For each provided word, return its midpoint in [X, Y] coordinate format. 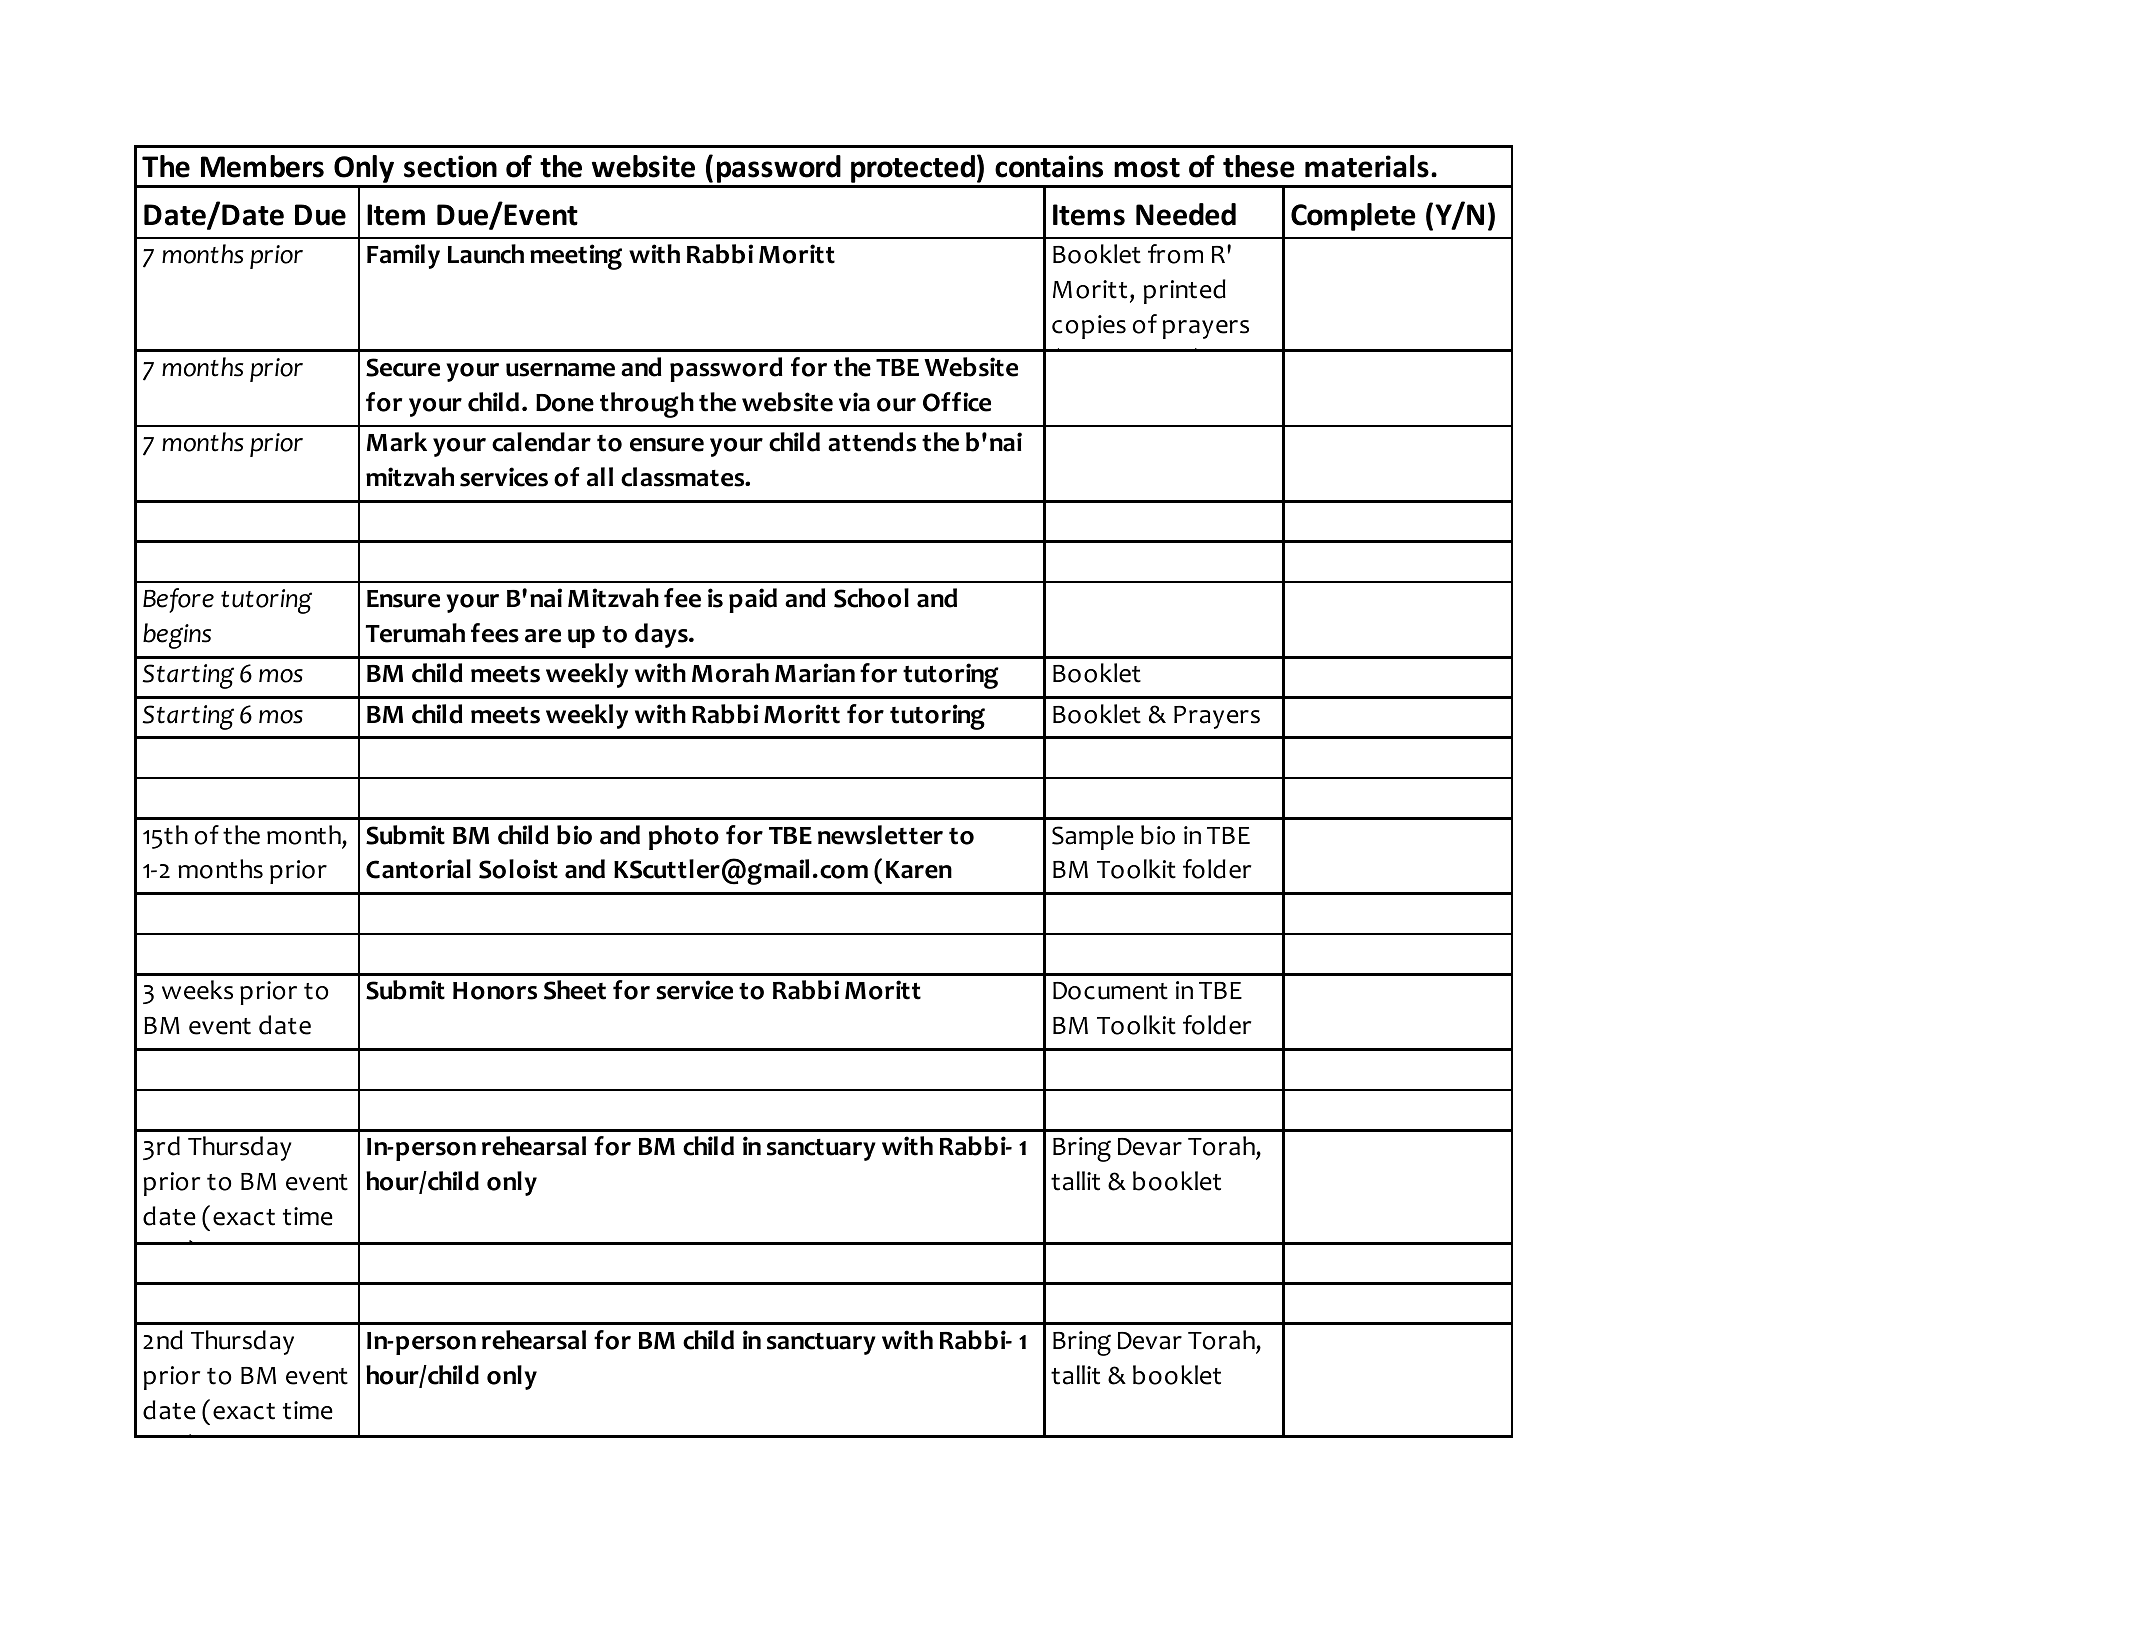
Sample [1093, 837]
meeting [576, 257]
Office [957, 402]
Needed [1186, 214]
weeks [197, 990]
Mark [397, 442]
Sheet [575, 990]
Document [1110, 991]
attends [872, 442]
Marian [815, 673]
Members [262, 166]
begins [177, 636]
